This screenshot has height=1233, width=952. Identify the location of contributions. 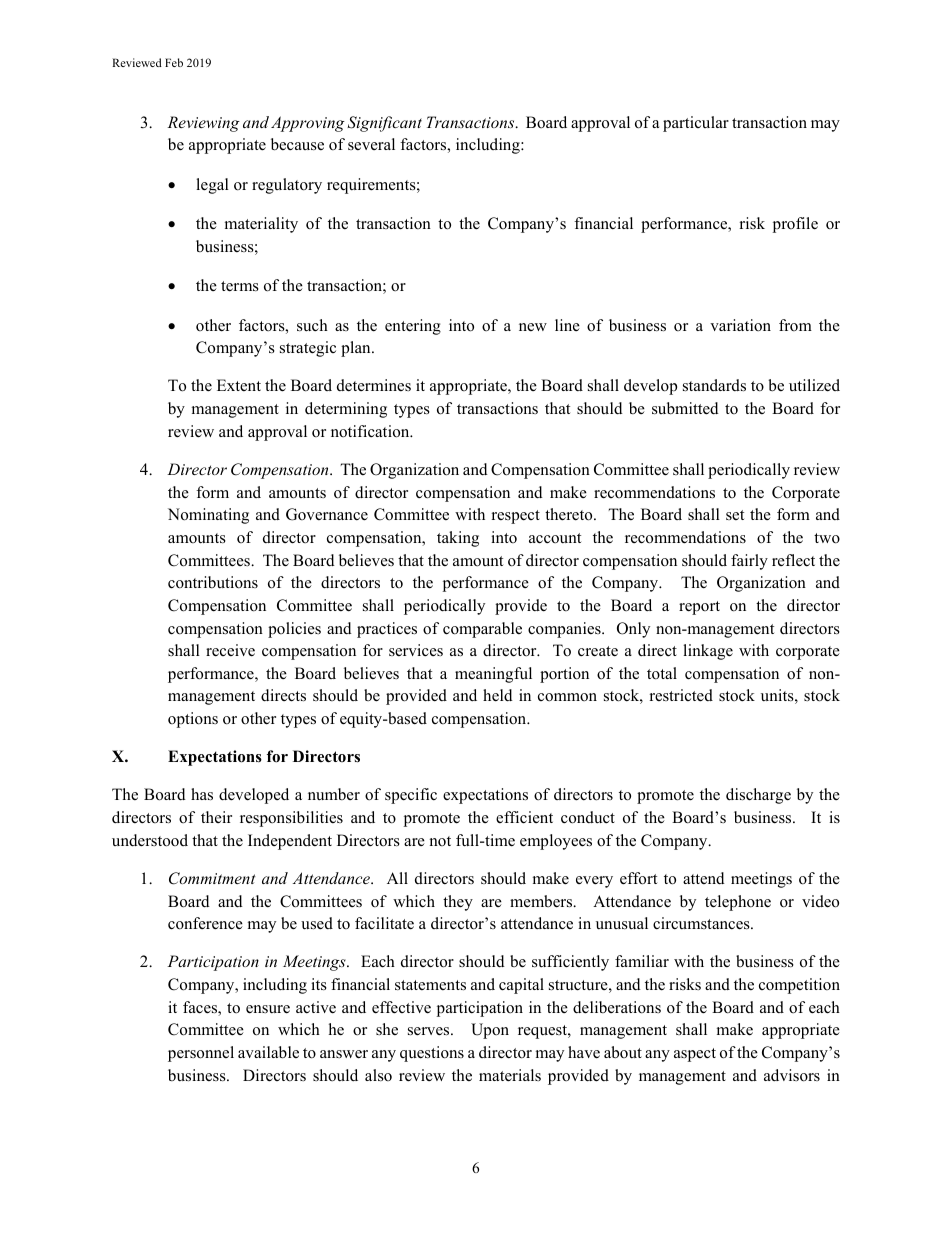
(213, 582).
